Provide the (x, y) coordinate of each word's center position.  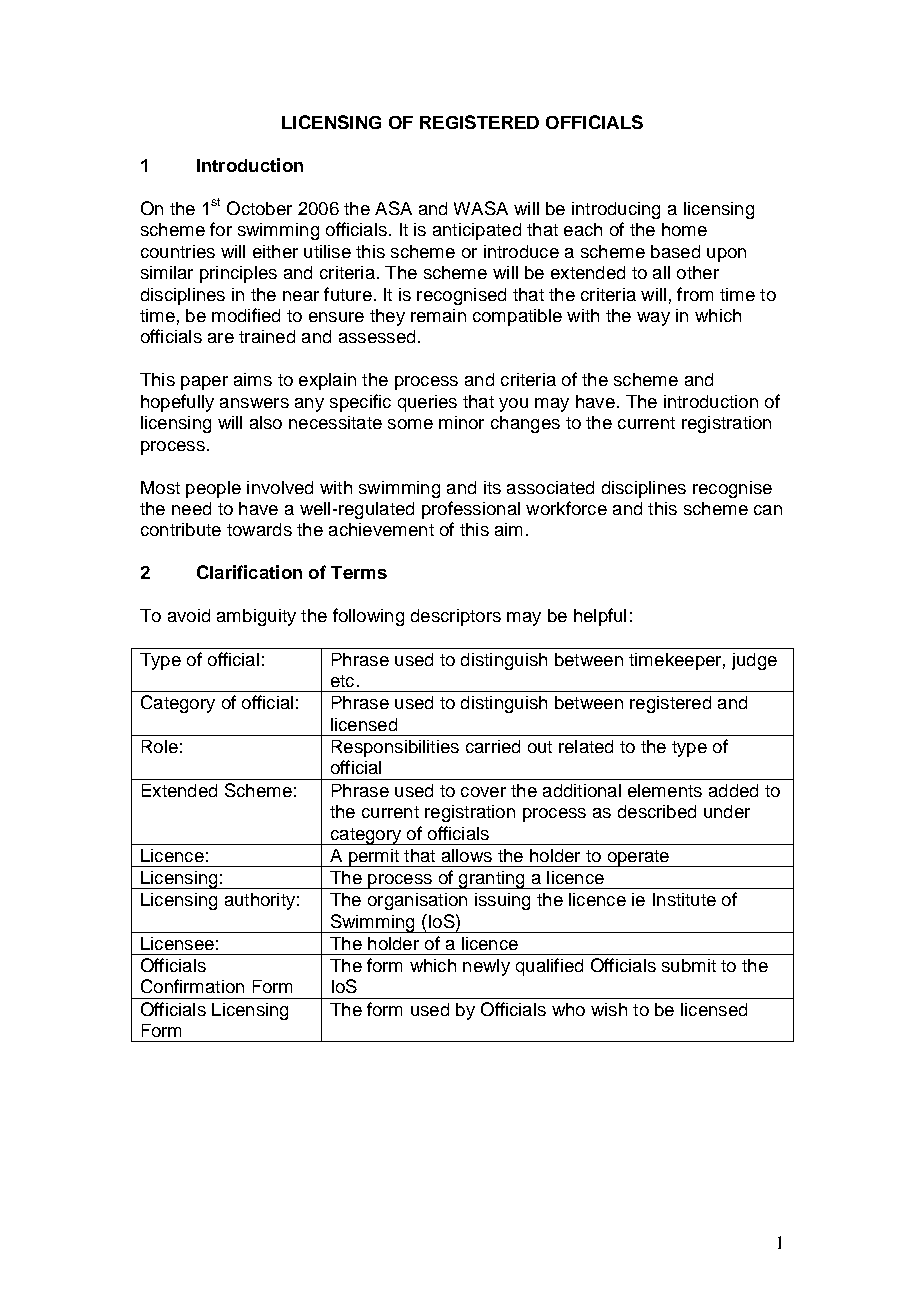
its (492, 487)
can (768, 510)
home (684, 229)
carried (493, 746)
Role (160, 746)
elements (665, 790)
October (259, 208)
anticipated (477, 231)
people (213, 489)
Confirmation (192, 986)
